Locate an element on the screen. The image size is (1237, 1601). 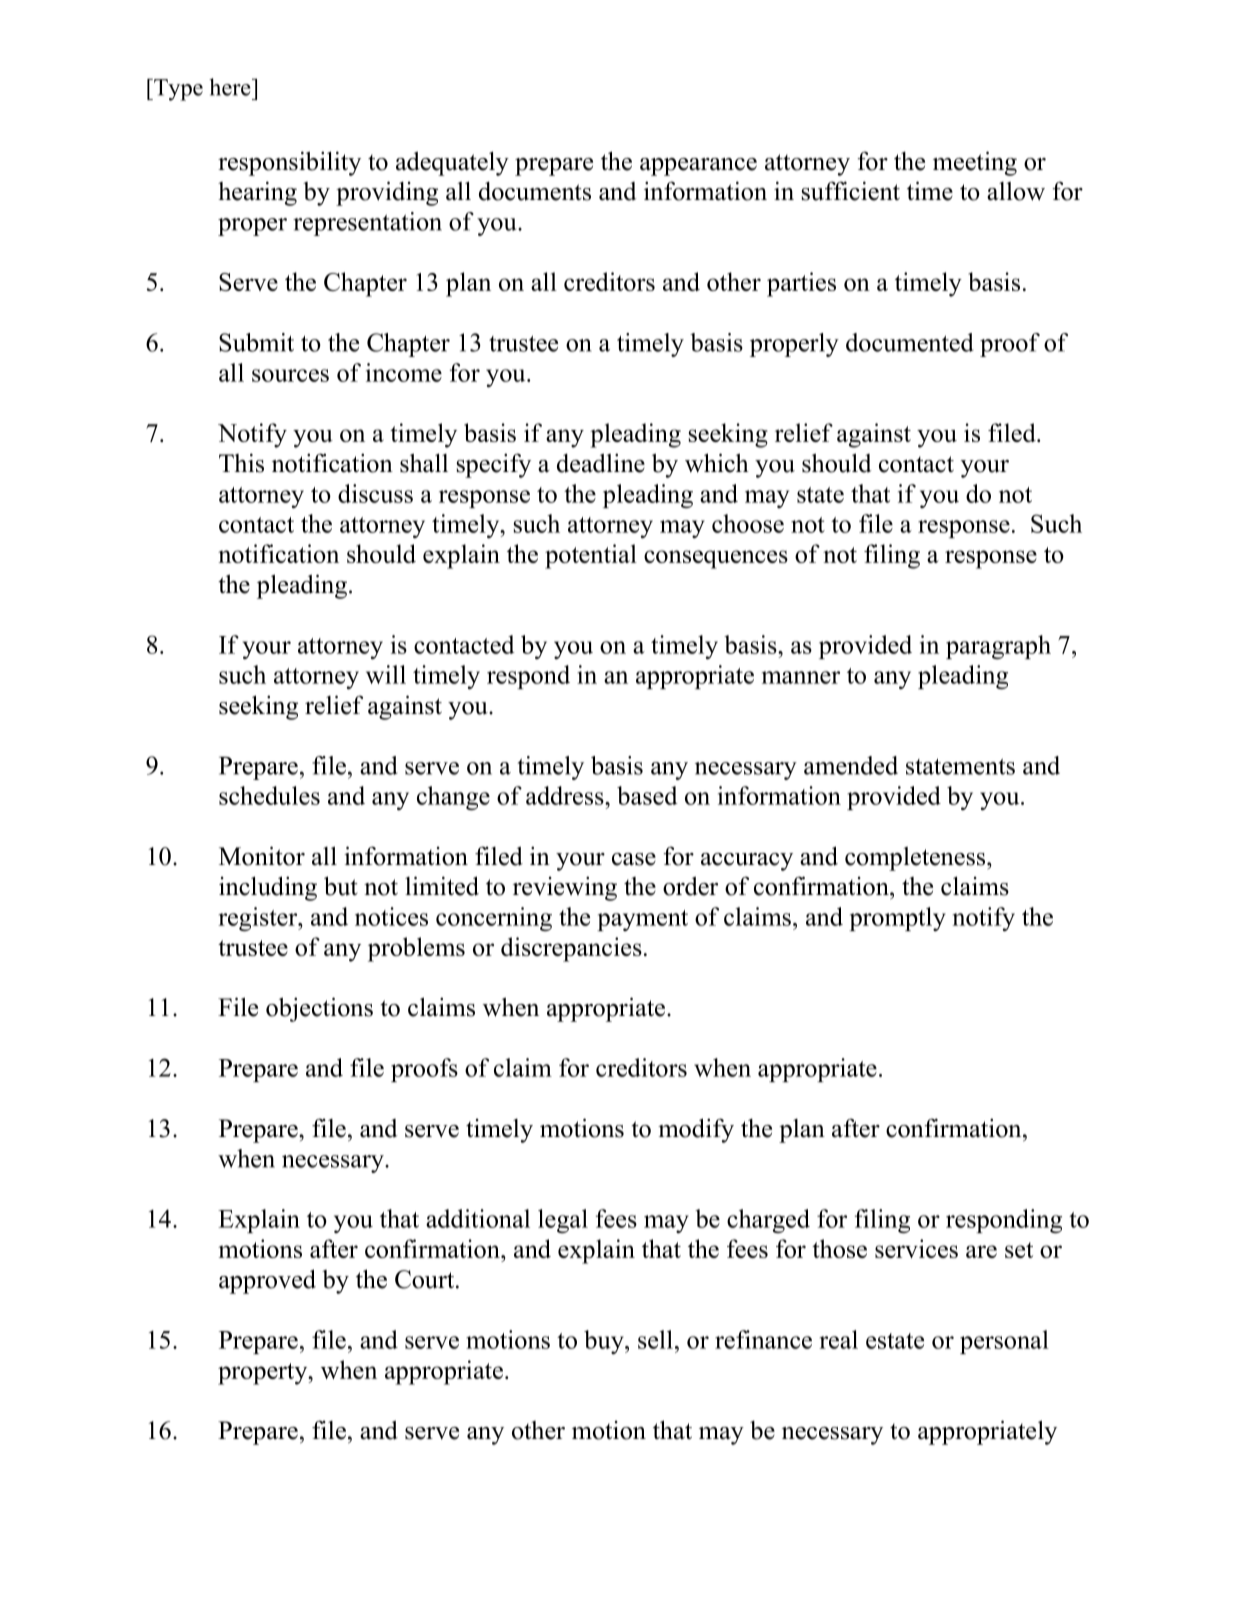
documents is located at coordinates (535, 191).
